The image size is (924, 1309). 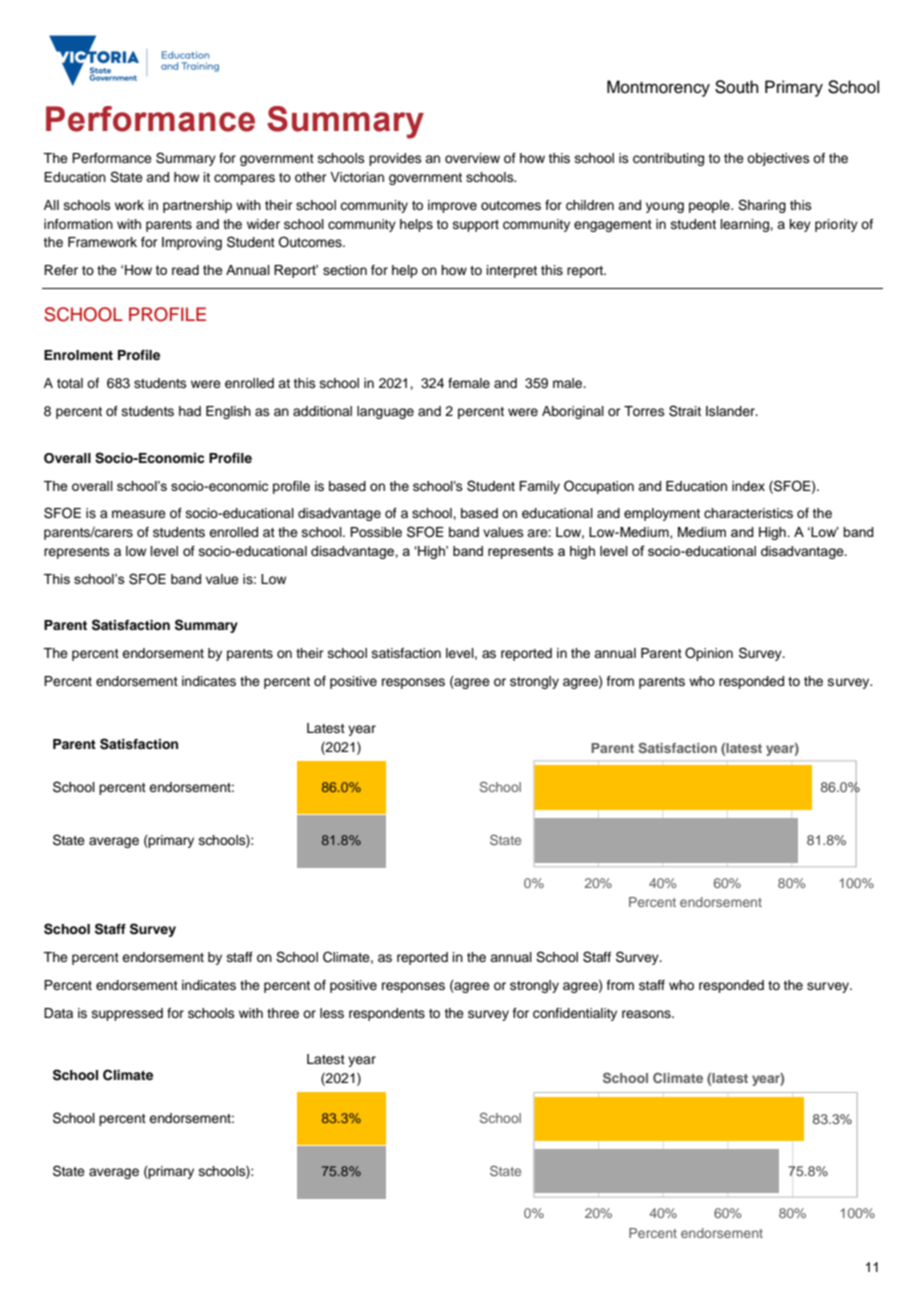 What do you see at coordinates (244, 179) in the page?
I see `compares` at bounding box center [244, 179].
